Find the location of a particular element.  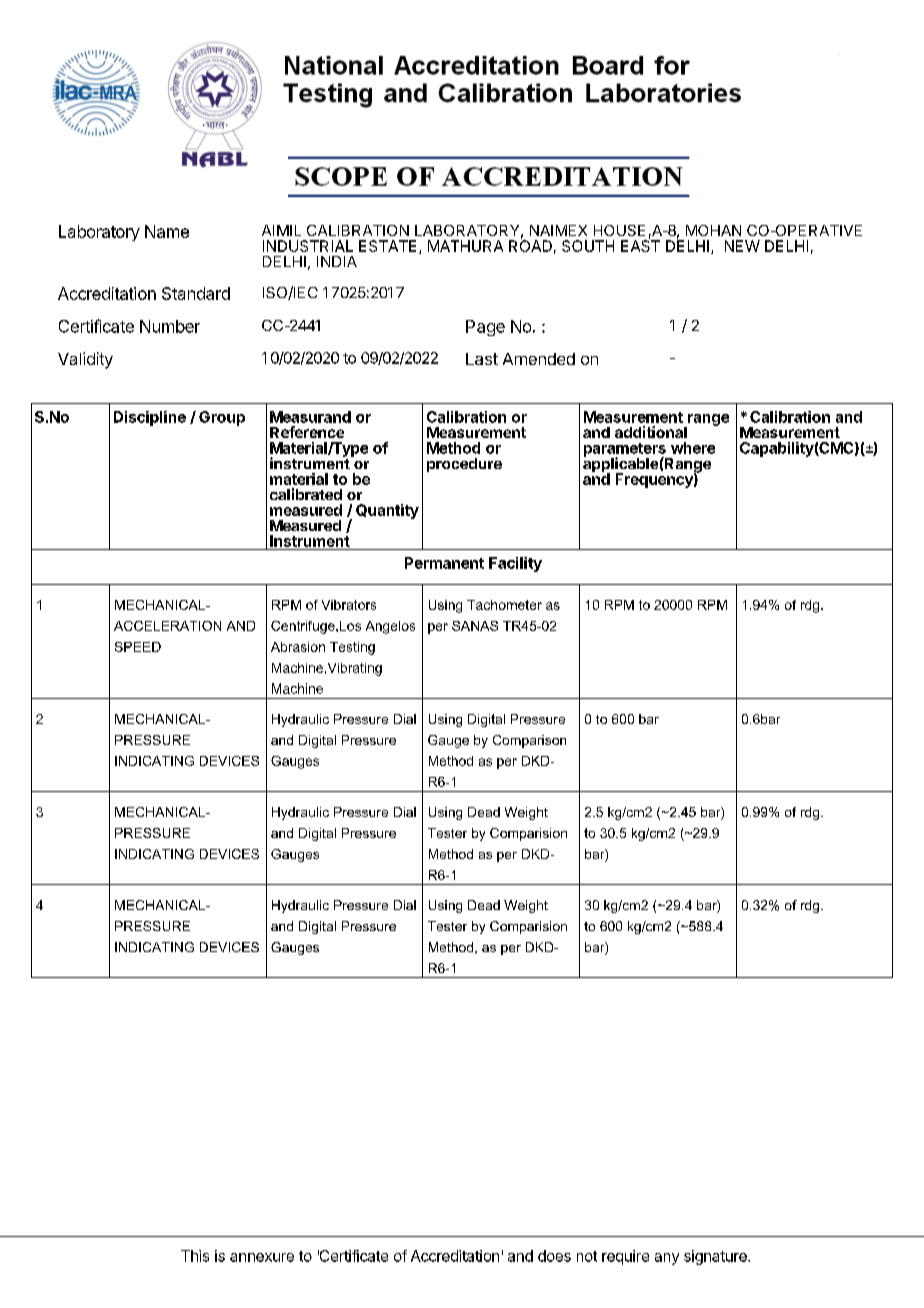

Tachometer is located at coordinates (504, 605).
